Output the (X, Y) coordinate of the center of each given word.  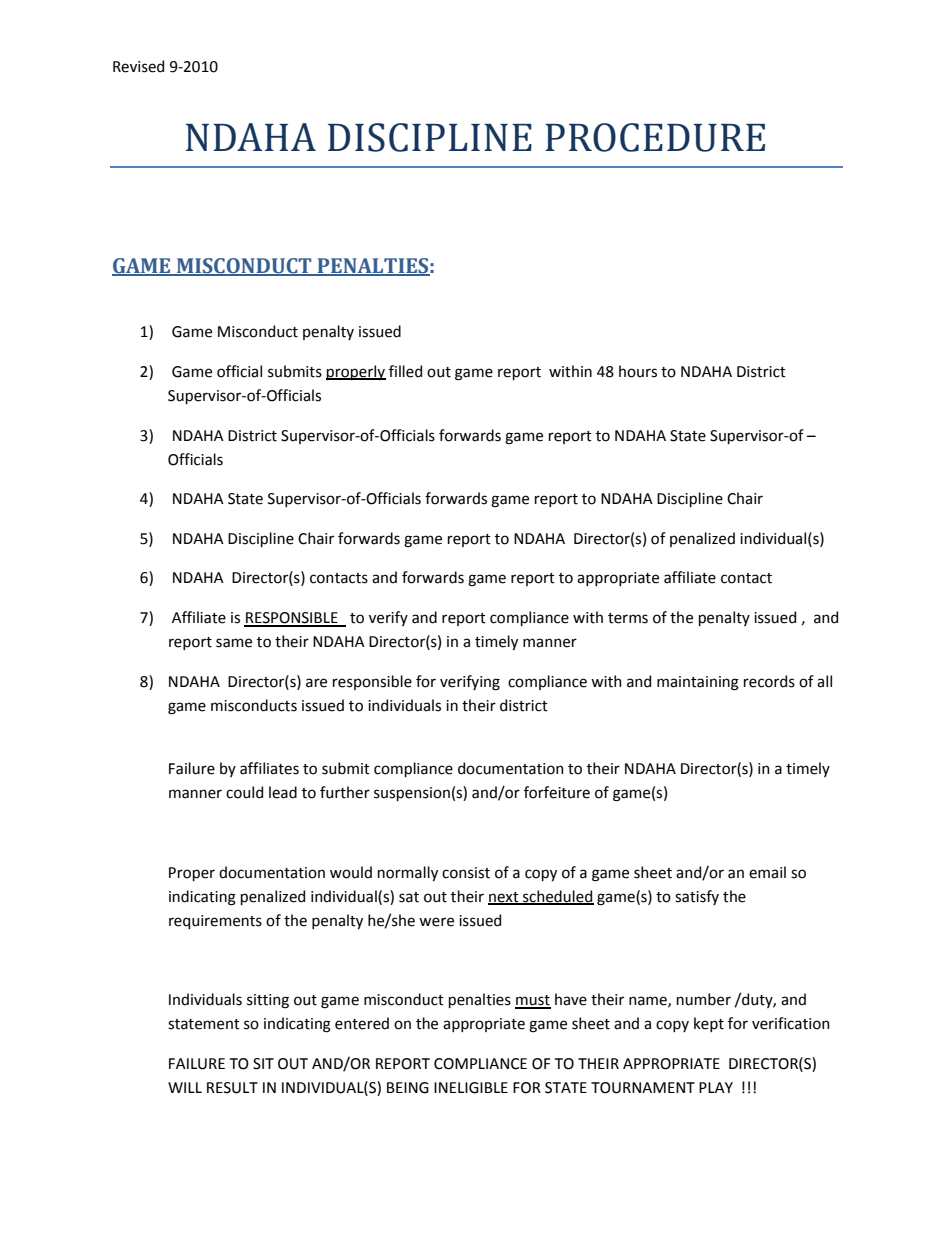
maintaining (698, 683)
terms (628, 618)
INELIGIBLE (471, 1088)
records (769, 681)
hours (638, 371)
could (244, 792)
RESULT (232, 1088)
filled (405, 371)
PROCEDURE (655, 137)
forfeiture (557, 792)
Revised (138, 66)
